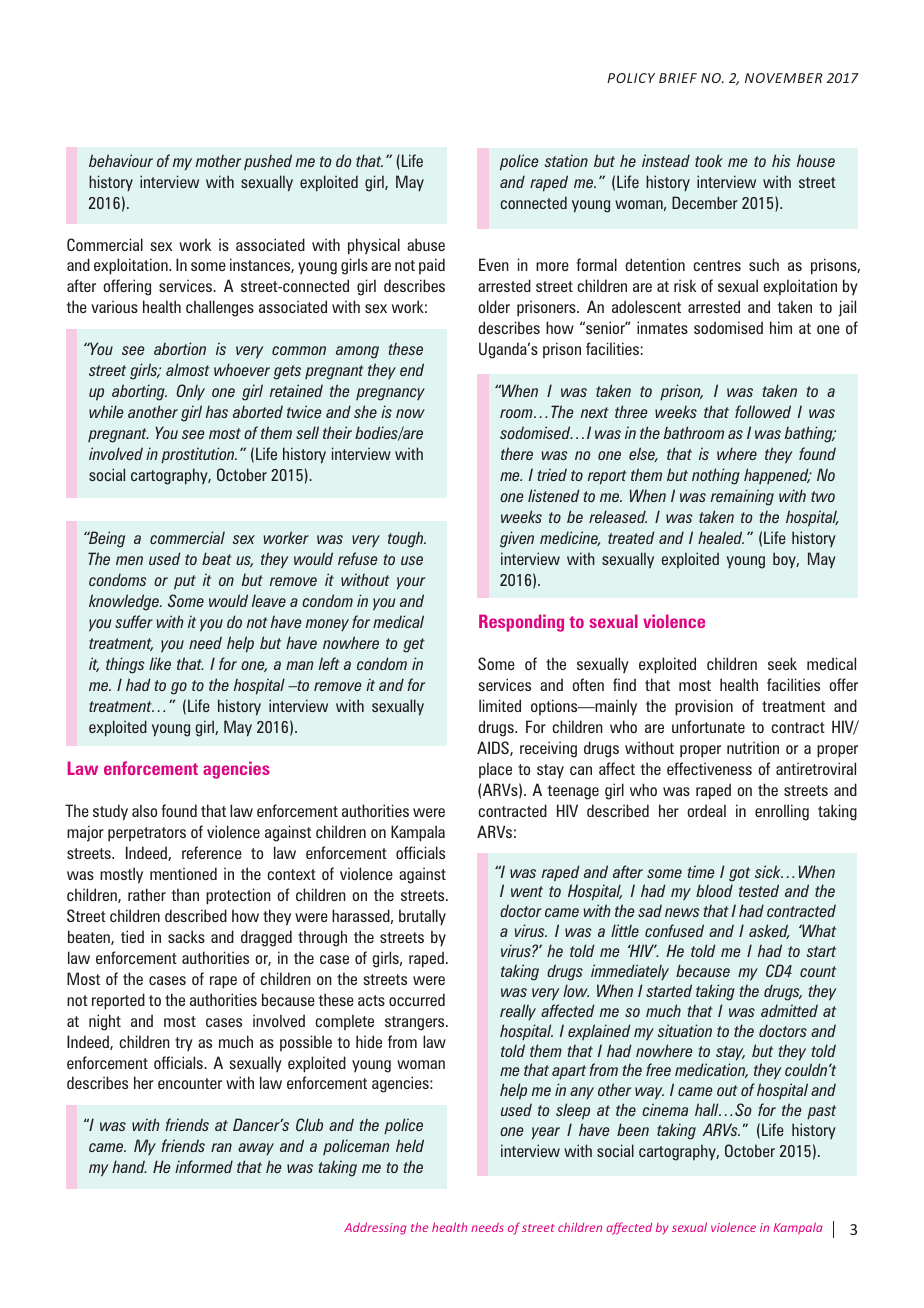  What do you see at coordinates (121, 160) in the screenshot?
I see `behaviour` at bounding box center [121, 160].
